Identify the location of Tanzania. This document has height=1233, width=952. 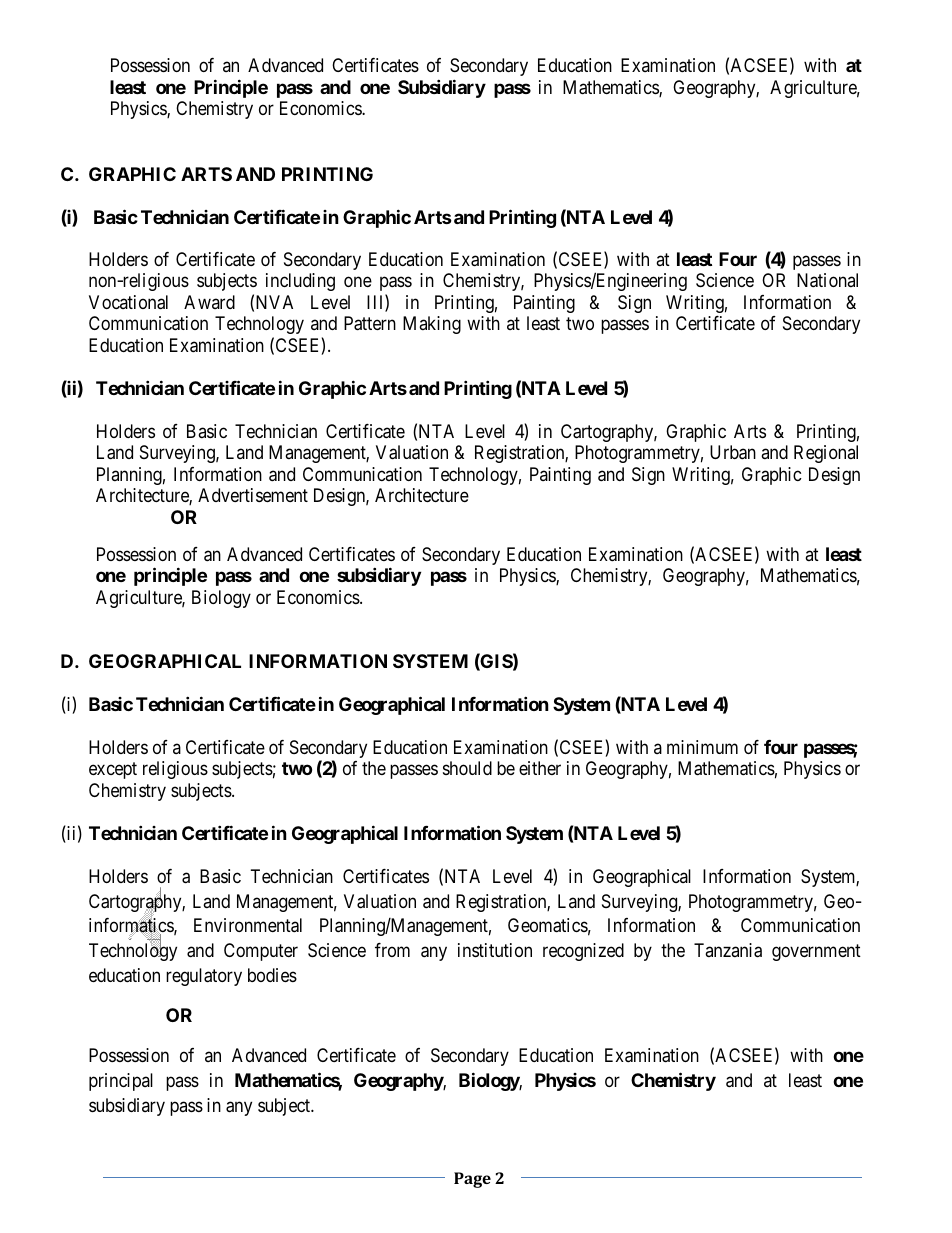
(728, 950).
